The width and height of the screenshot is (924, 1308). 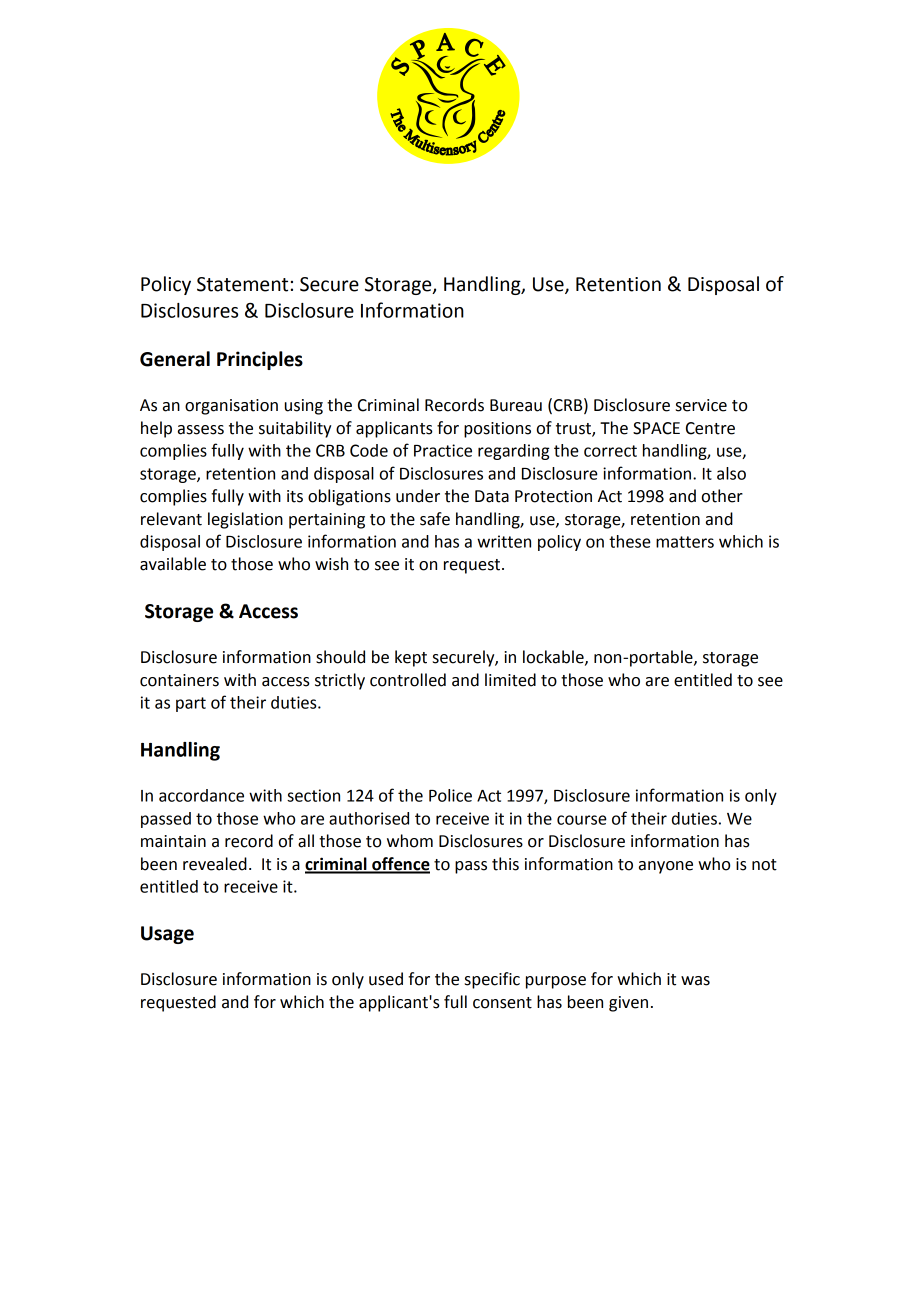 What do you see at coordinates (167, 935) in the screenshot?
I see `Usage` at bounding box center [167, 935].
